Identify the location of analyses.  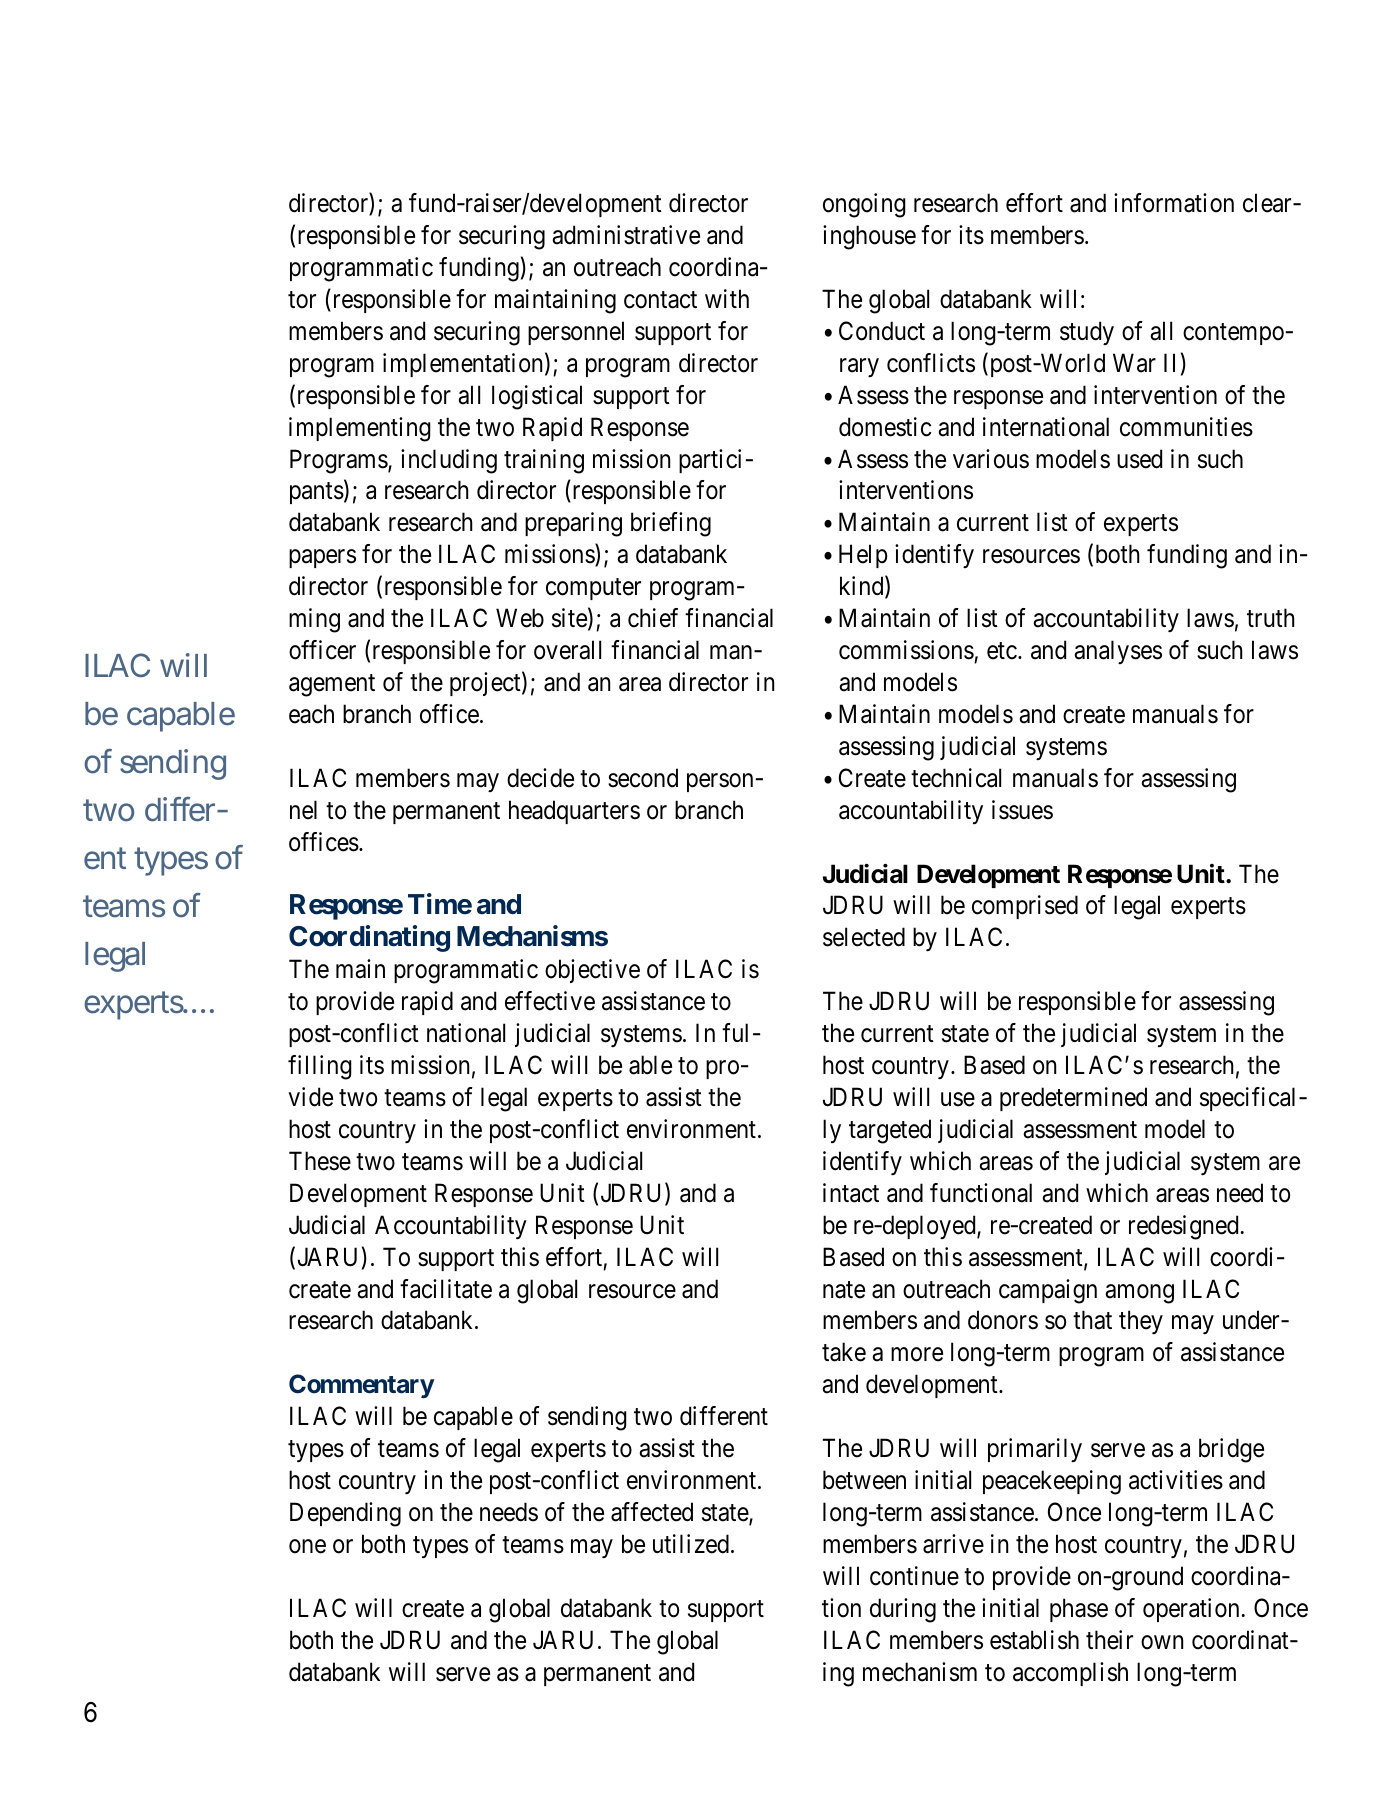
(1118, 652).
